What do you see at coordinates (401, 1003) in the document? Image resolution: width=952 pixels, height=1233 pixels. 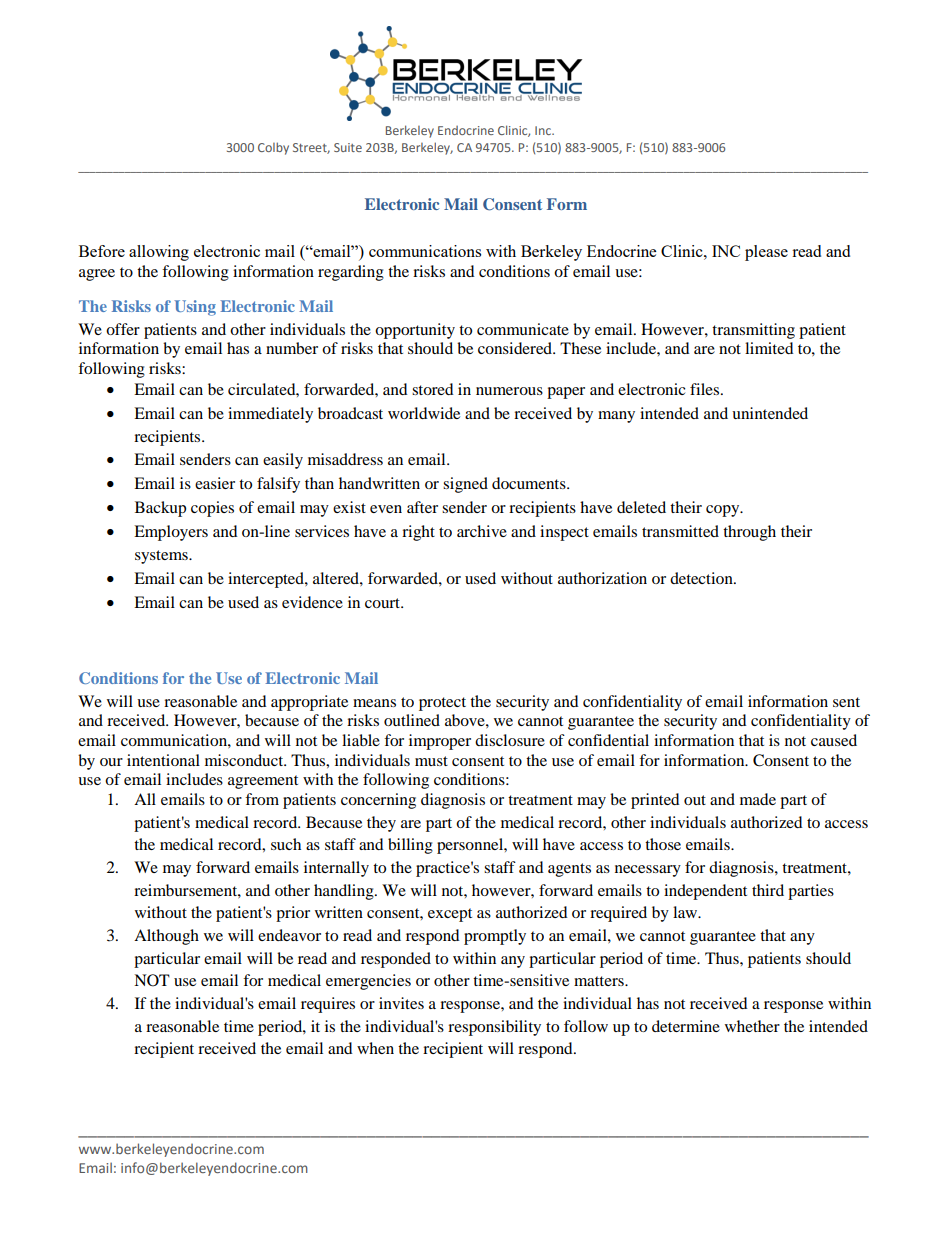 I see `invites` at bounding box center [401, 1003].
